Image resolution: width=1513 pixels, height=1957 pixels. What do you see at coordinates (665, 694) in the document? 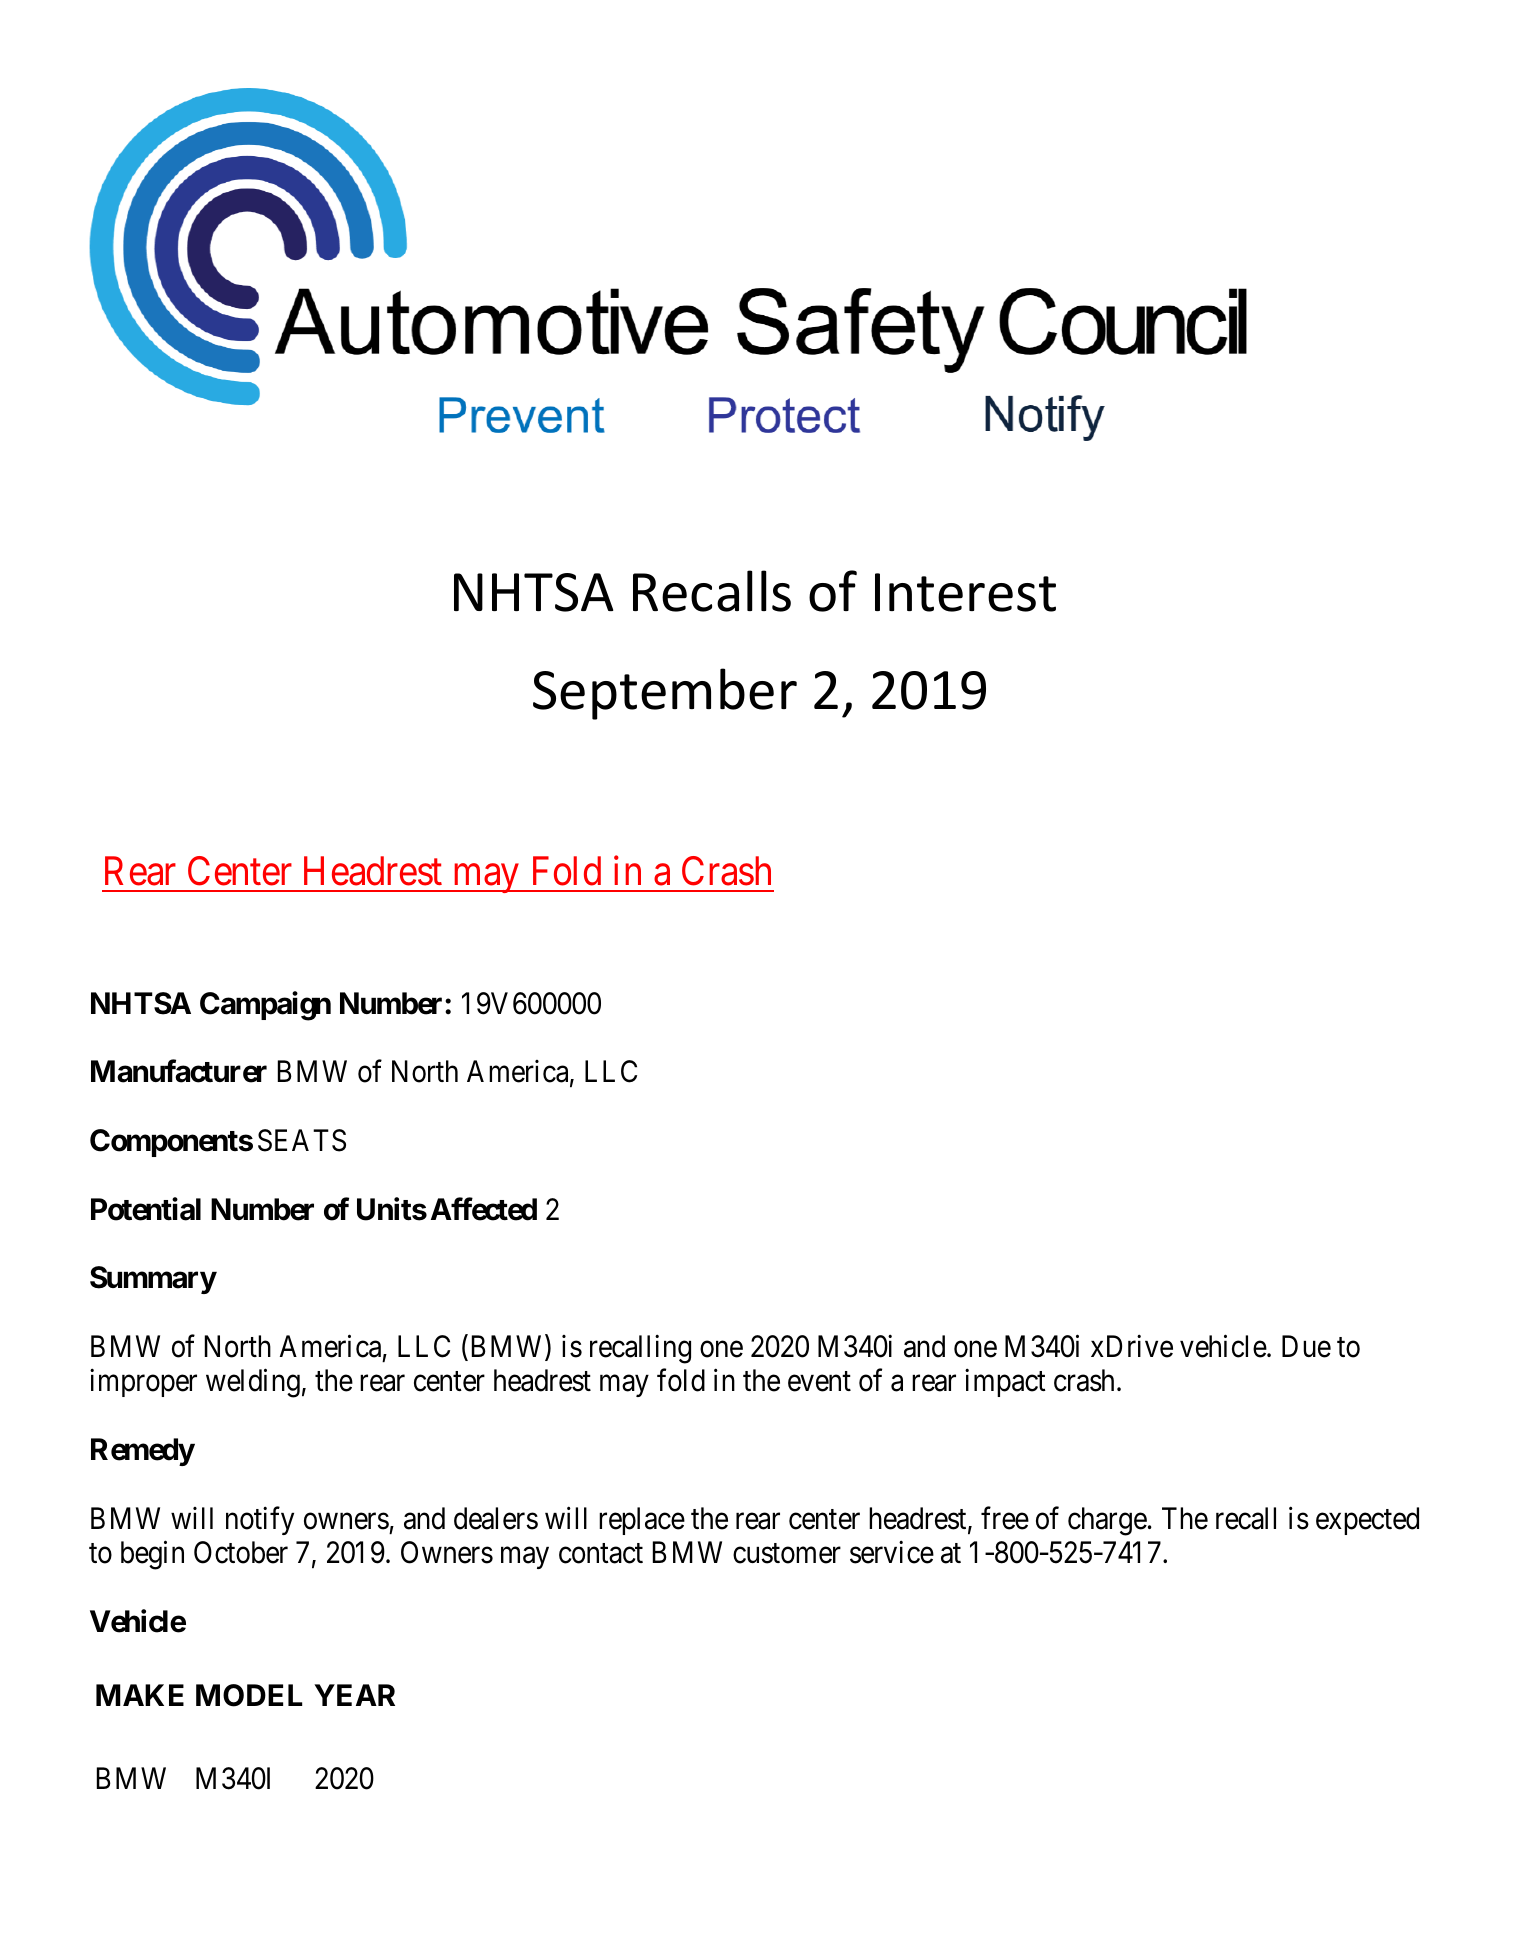
I see `September` at bounding box center [665, 694].
